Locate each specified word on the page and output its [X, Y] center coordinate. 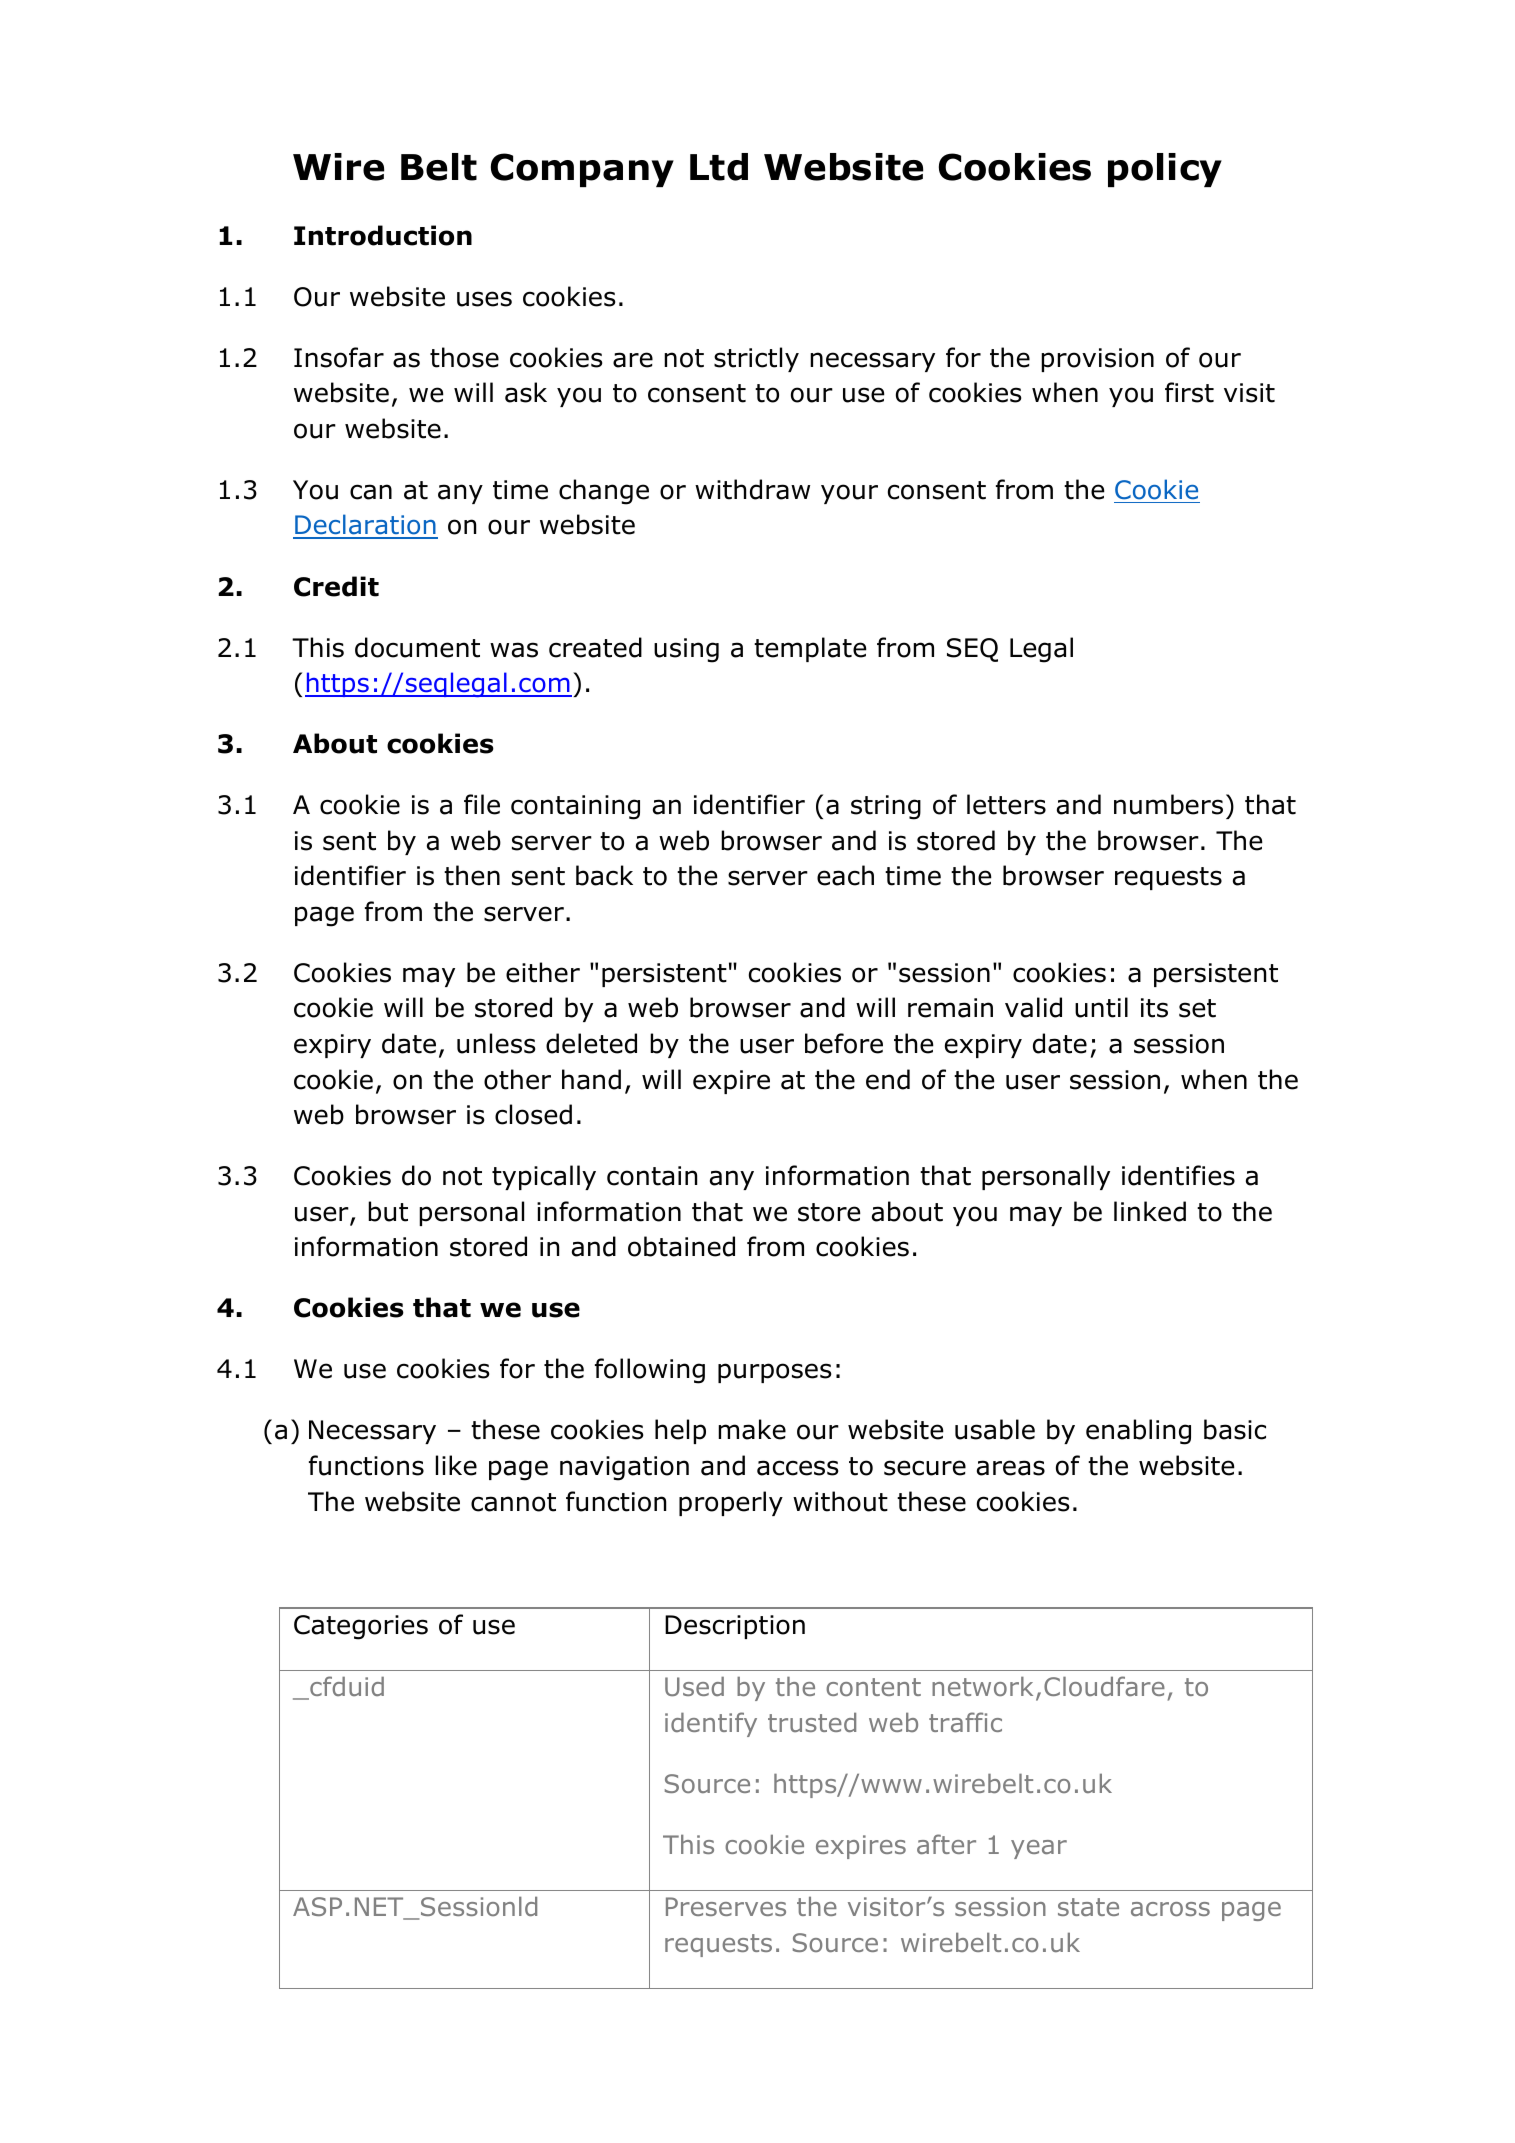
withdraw [752, 489]
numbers [1168, 804]
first [1189, 392]
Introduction [383, 235]
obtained [681, 1246]
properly [731, 1503]
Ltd [719, 167]
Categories [361, 1627]
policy [1165, 170]
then [472, 875]
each [845, 875]
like [456, 1465]
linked [1150, 1211]
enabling [1138, 1432]
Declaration [365, 526]
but [388, 1211]
